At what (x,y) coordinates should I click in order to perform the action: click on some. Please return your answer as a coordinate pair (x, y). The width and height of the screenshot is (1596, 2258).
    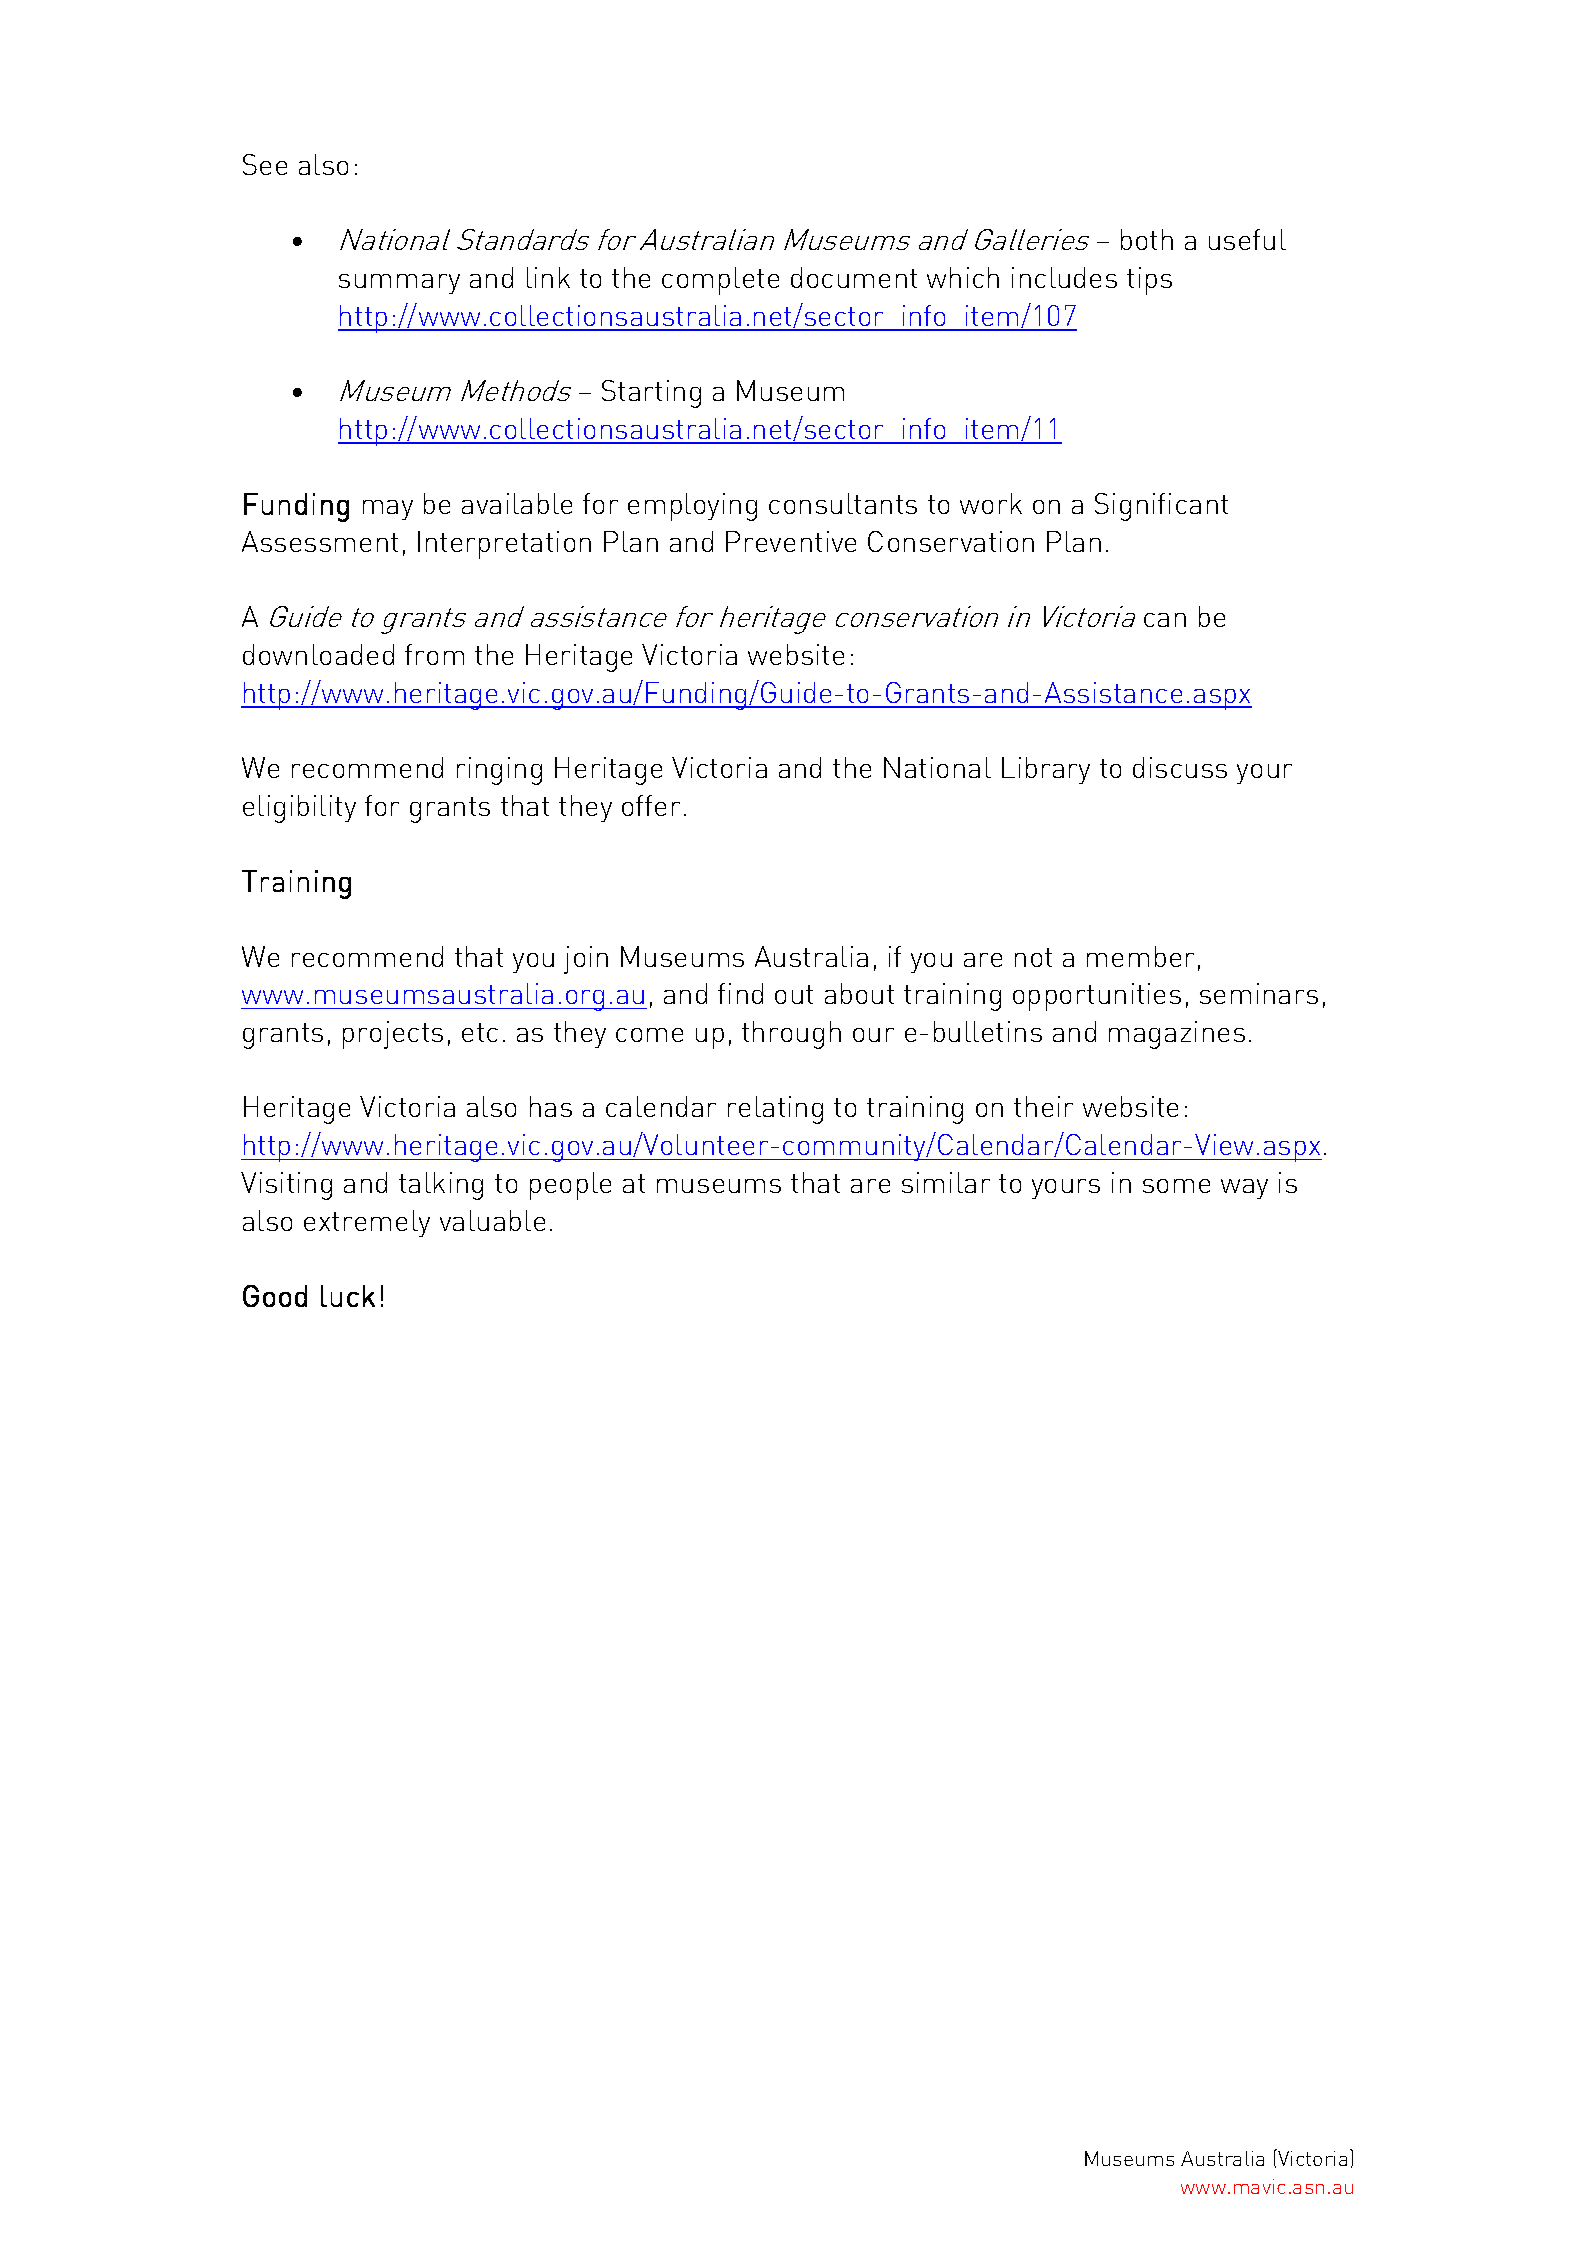
    Looking at the image, I should click on (1176, 1186).
